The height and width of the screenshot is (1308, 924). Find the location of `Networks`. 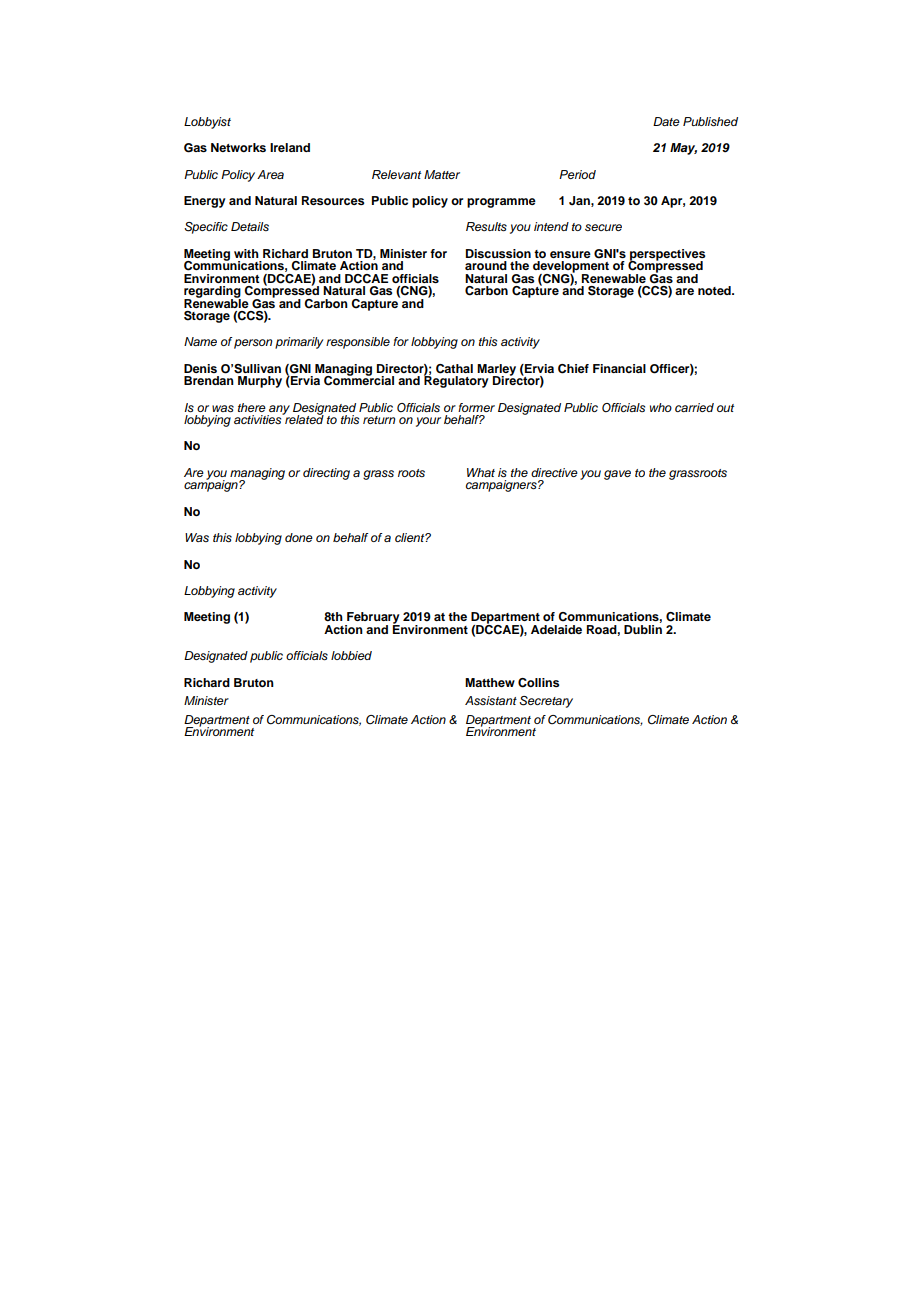

Networks is located at coordinates (238, 147).
